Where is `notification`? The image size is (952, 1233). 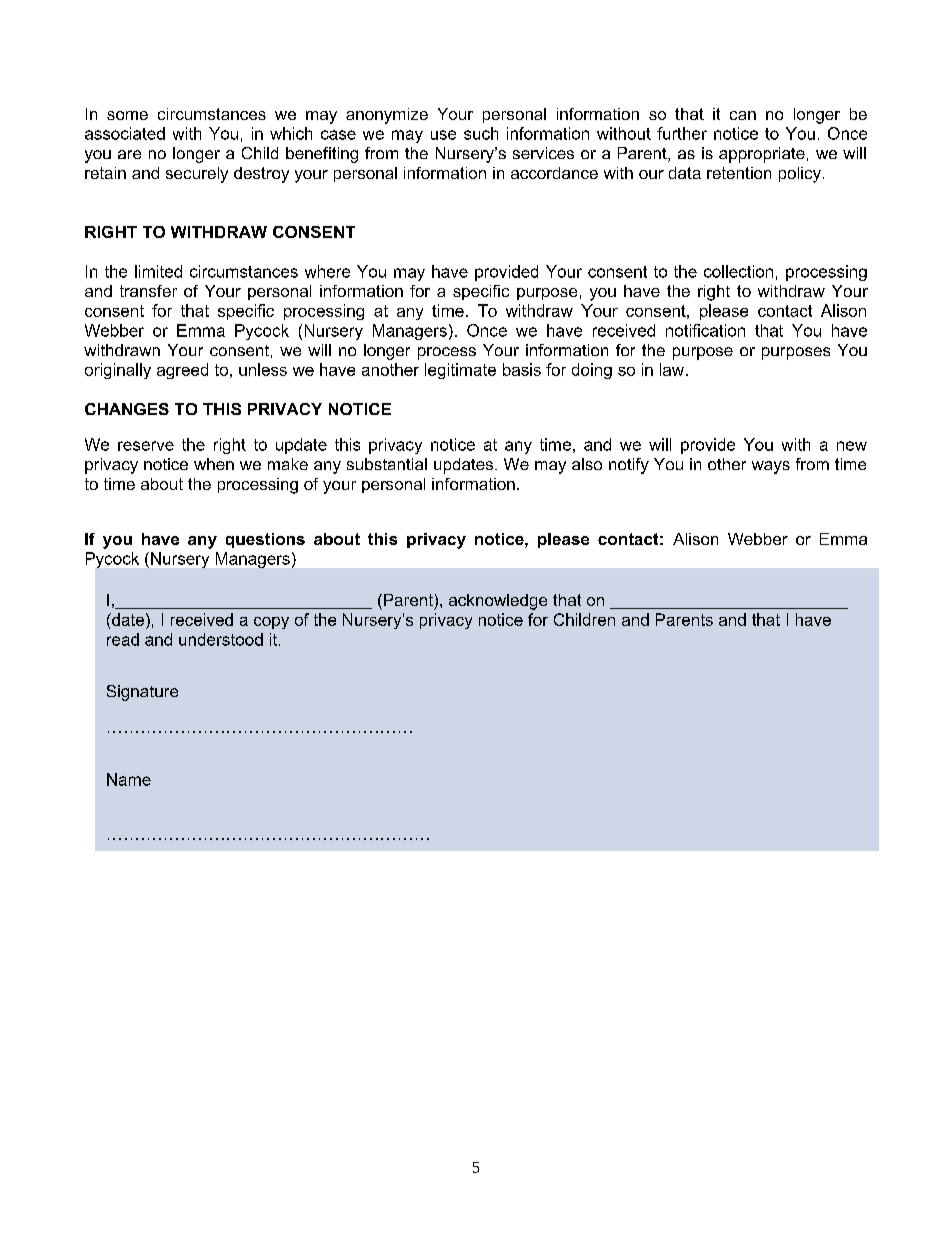
notification is located at coordinates (705, 330).
